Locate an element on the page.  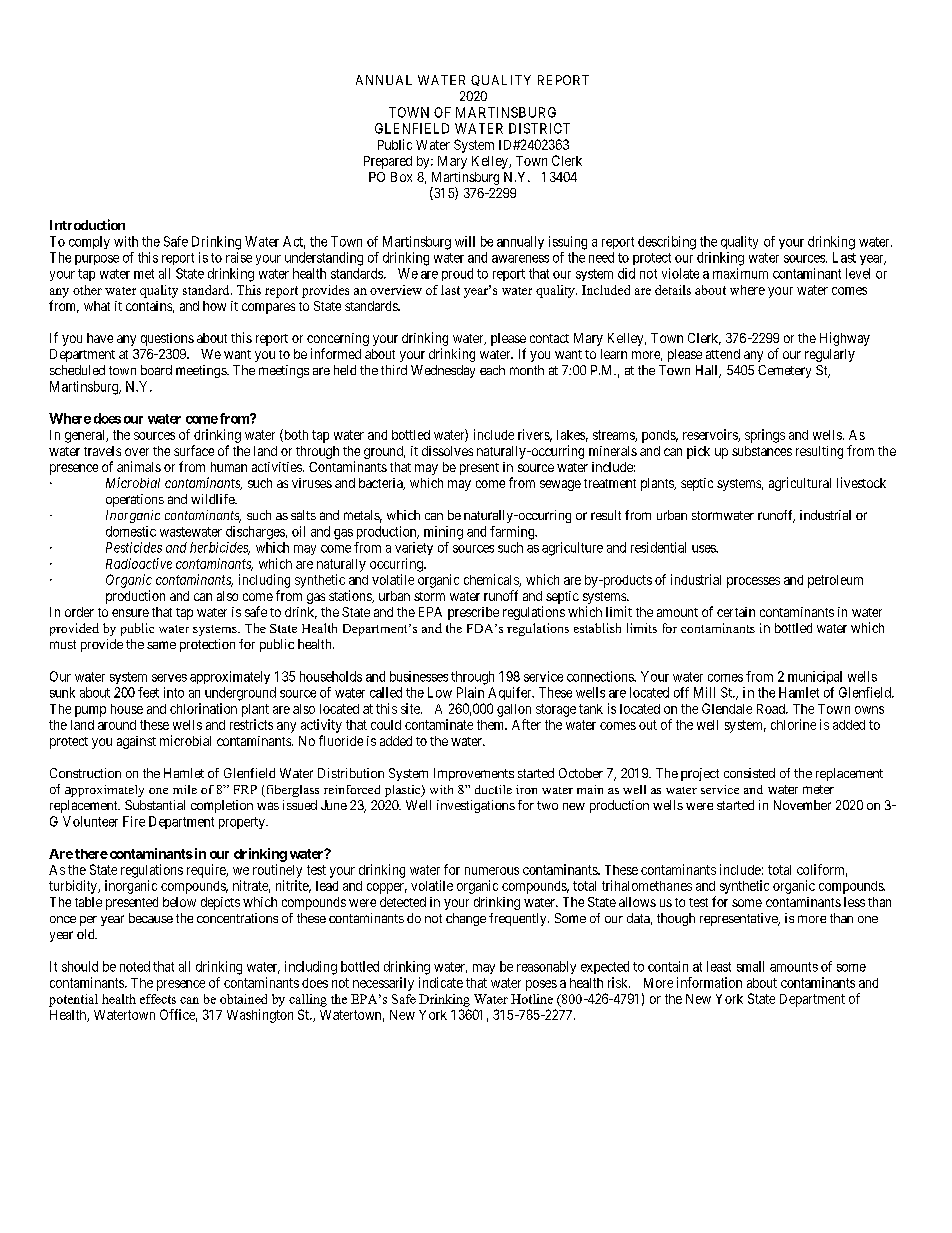
Box is located at coordinates (401, 177).
